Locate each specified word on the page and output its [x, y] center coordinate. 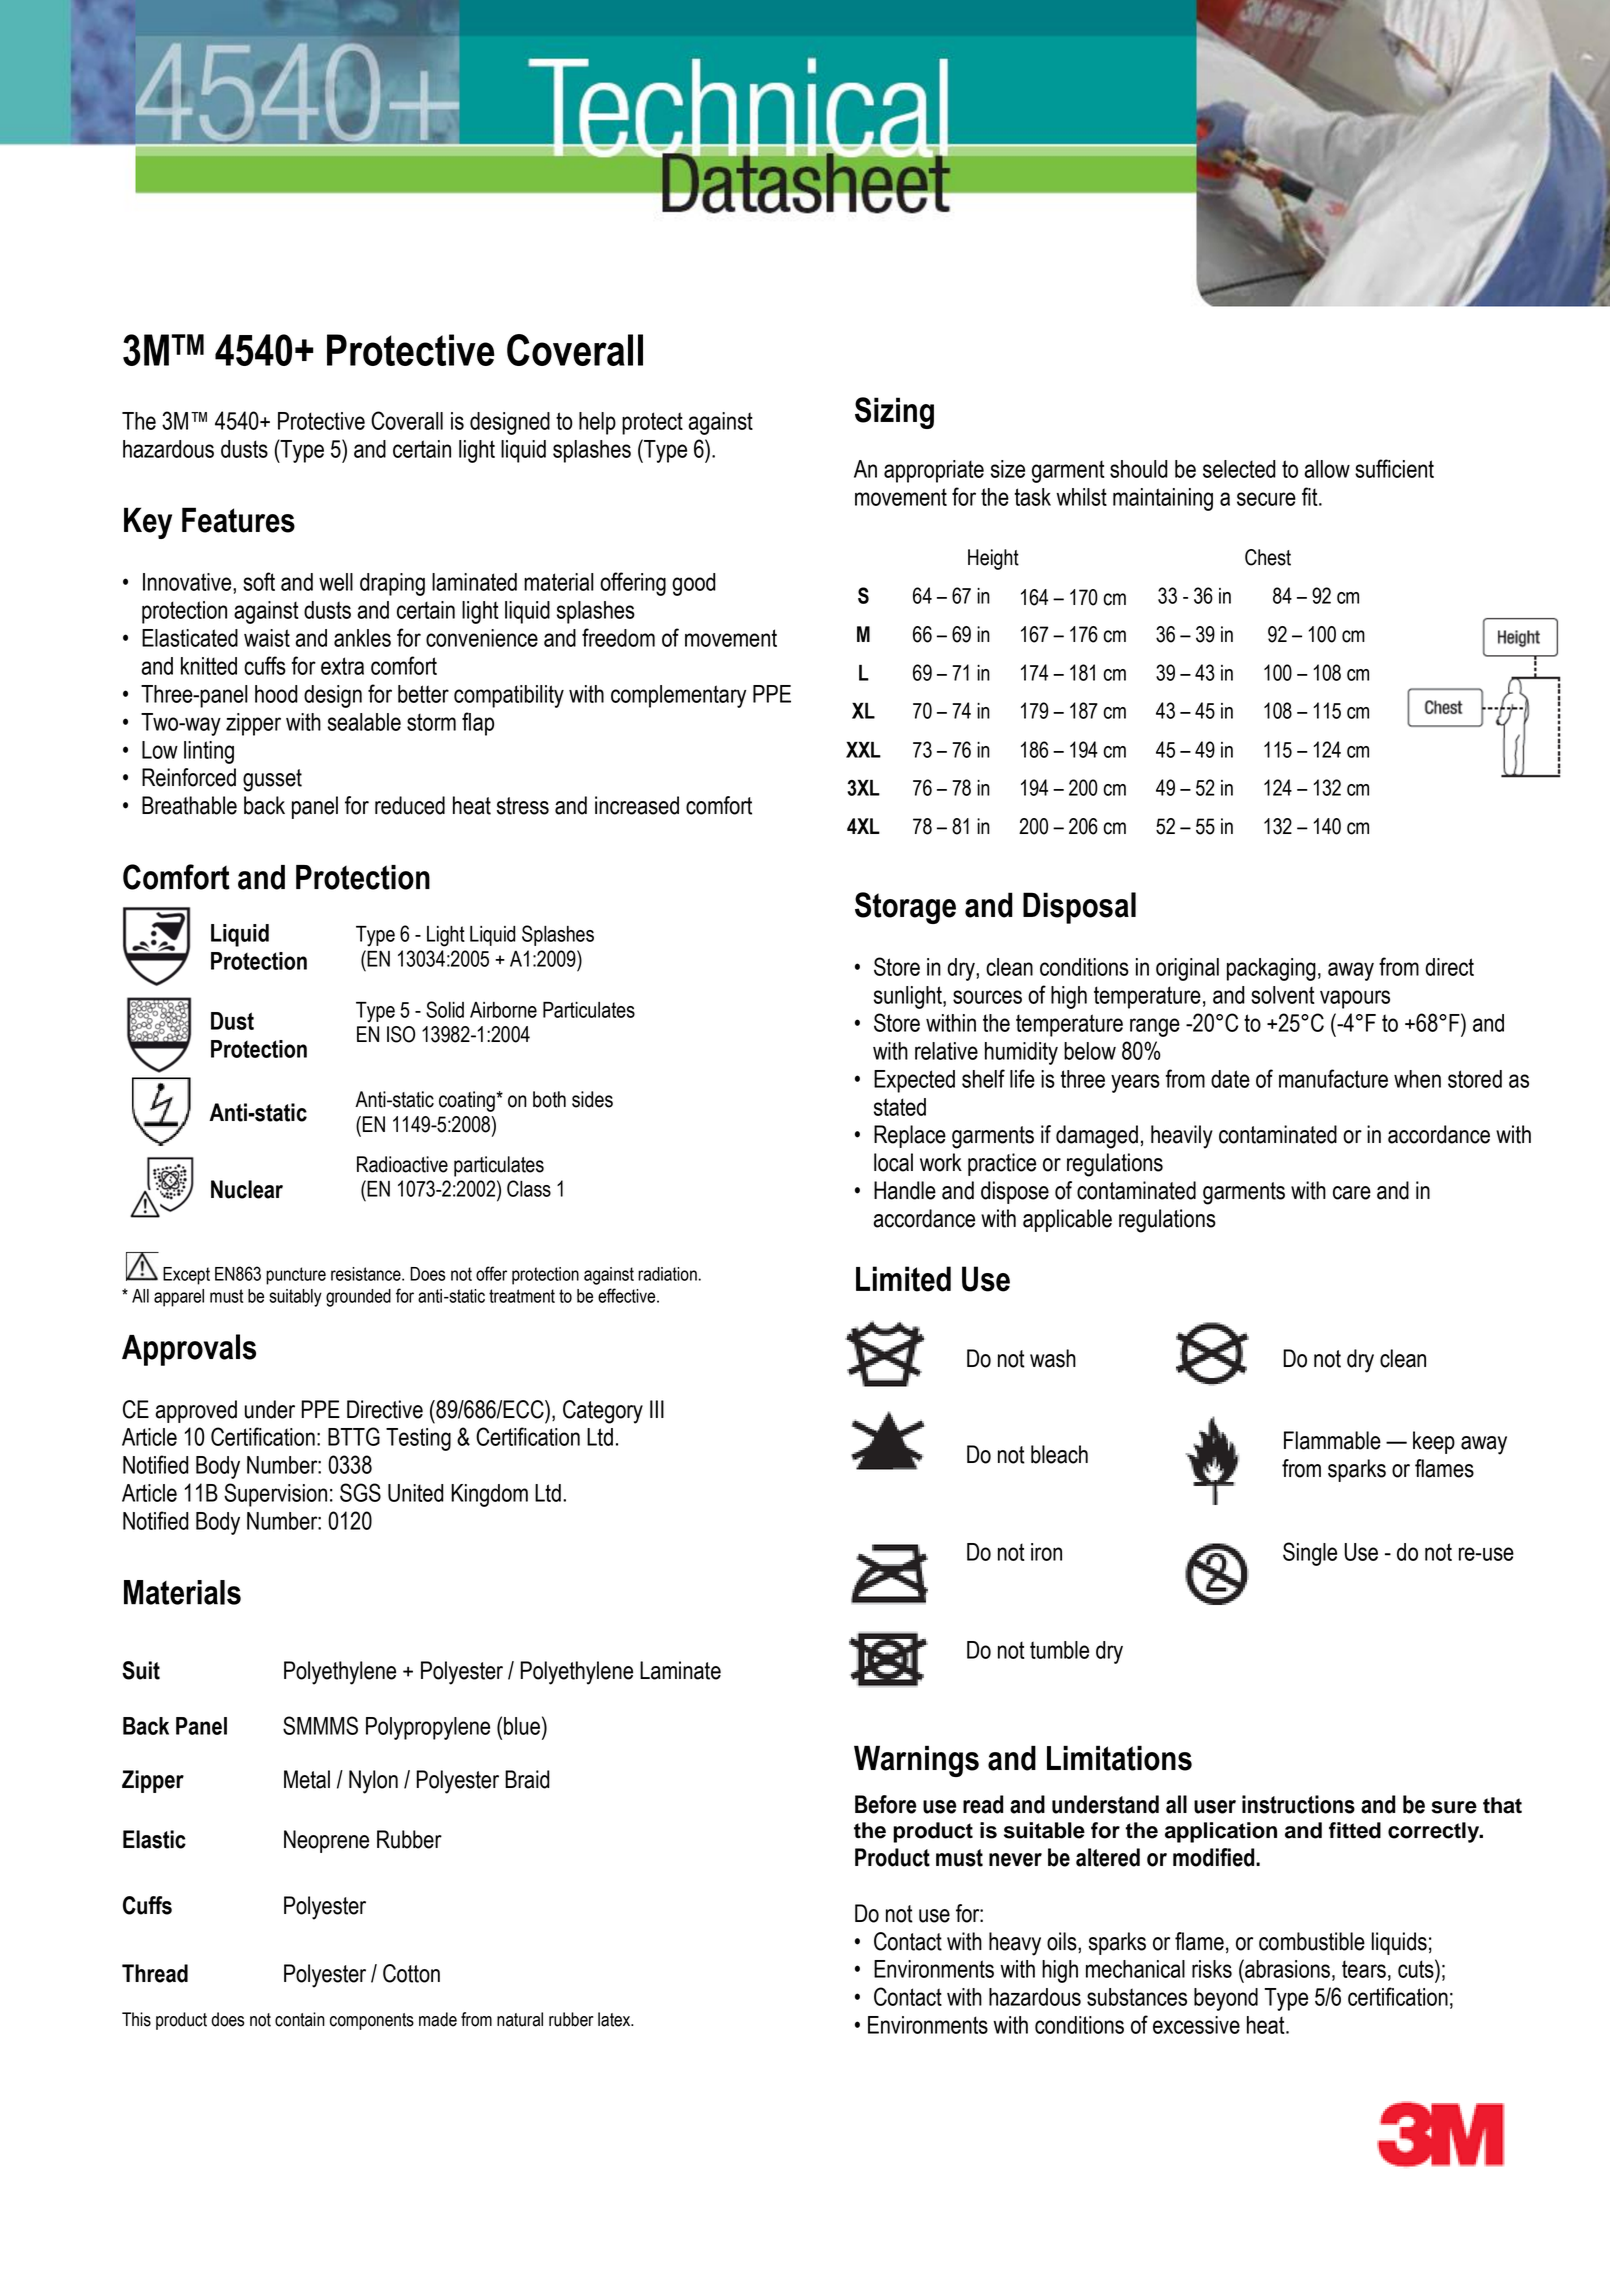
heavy [1015, 1944]
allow [1327, 469]
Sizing [894, 413]
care [1352, 1193]
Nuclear [247, 1189]
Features [238, 520]
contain [300, 2019]
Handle [905, 1190]
